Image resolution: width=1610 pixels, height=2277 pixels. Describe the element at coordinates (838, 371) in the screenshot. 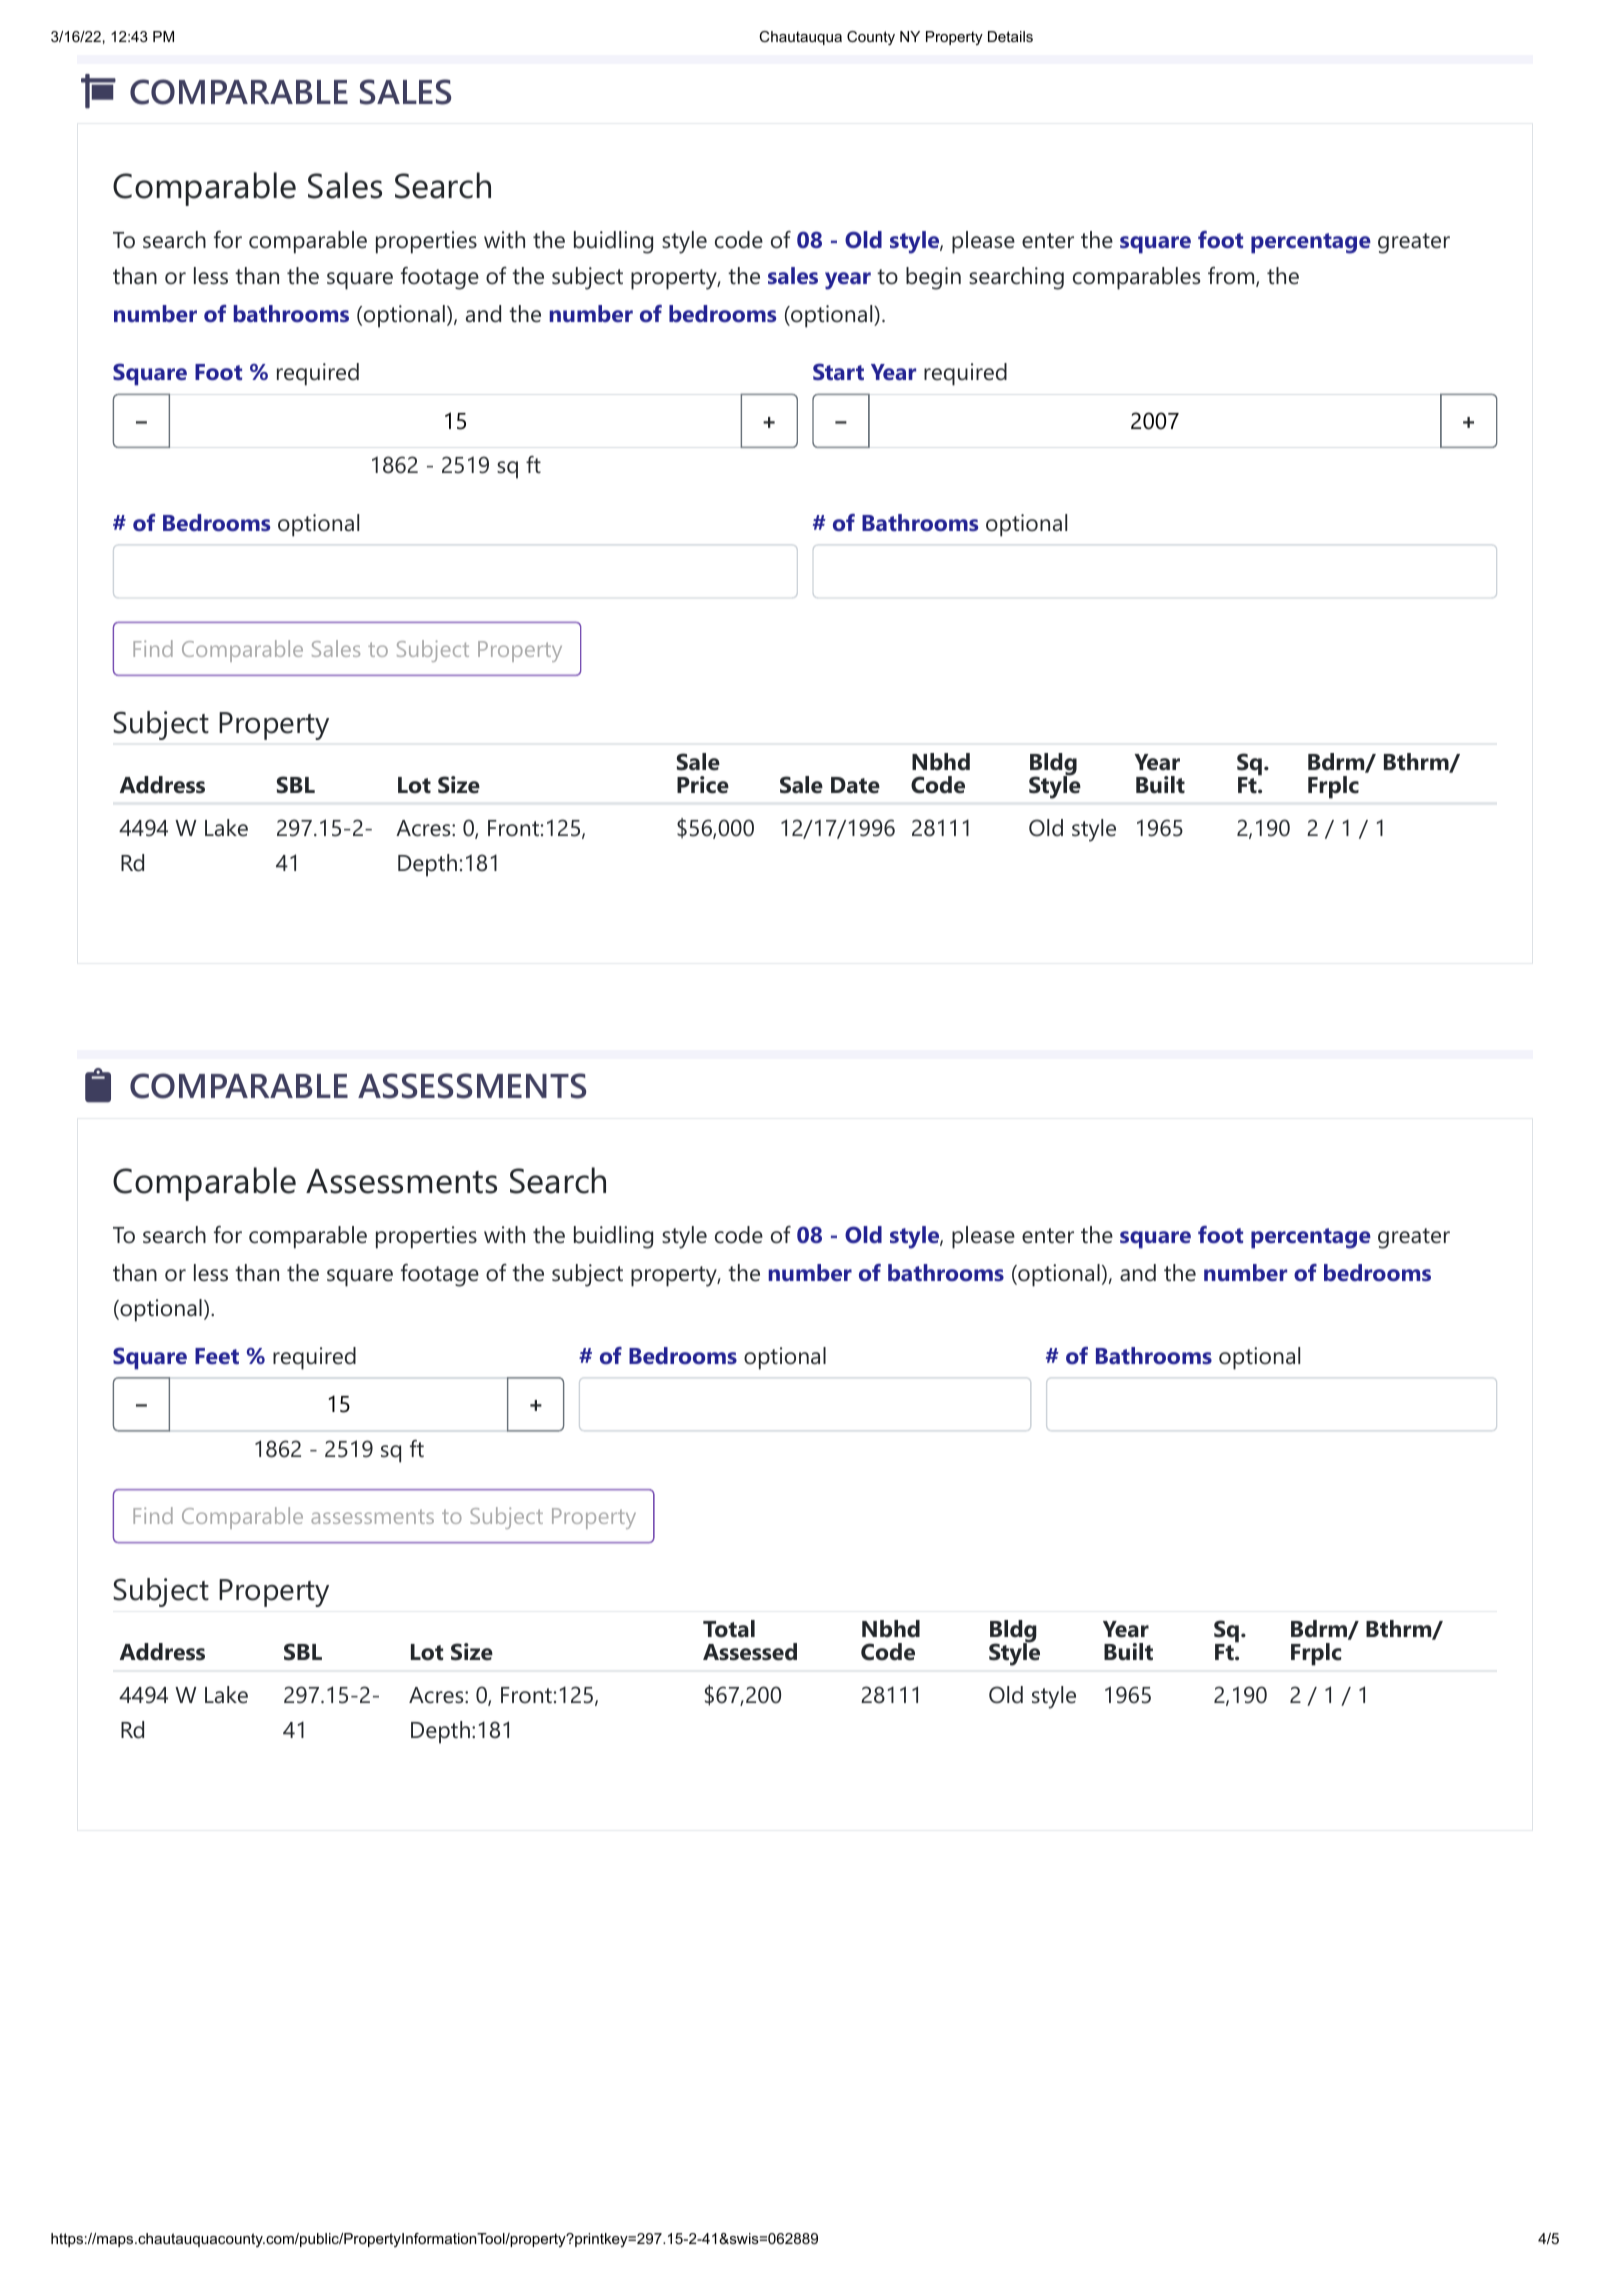

I see `Start` at that location.
